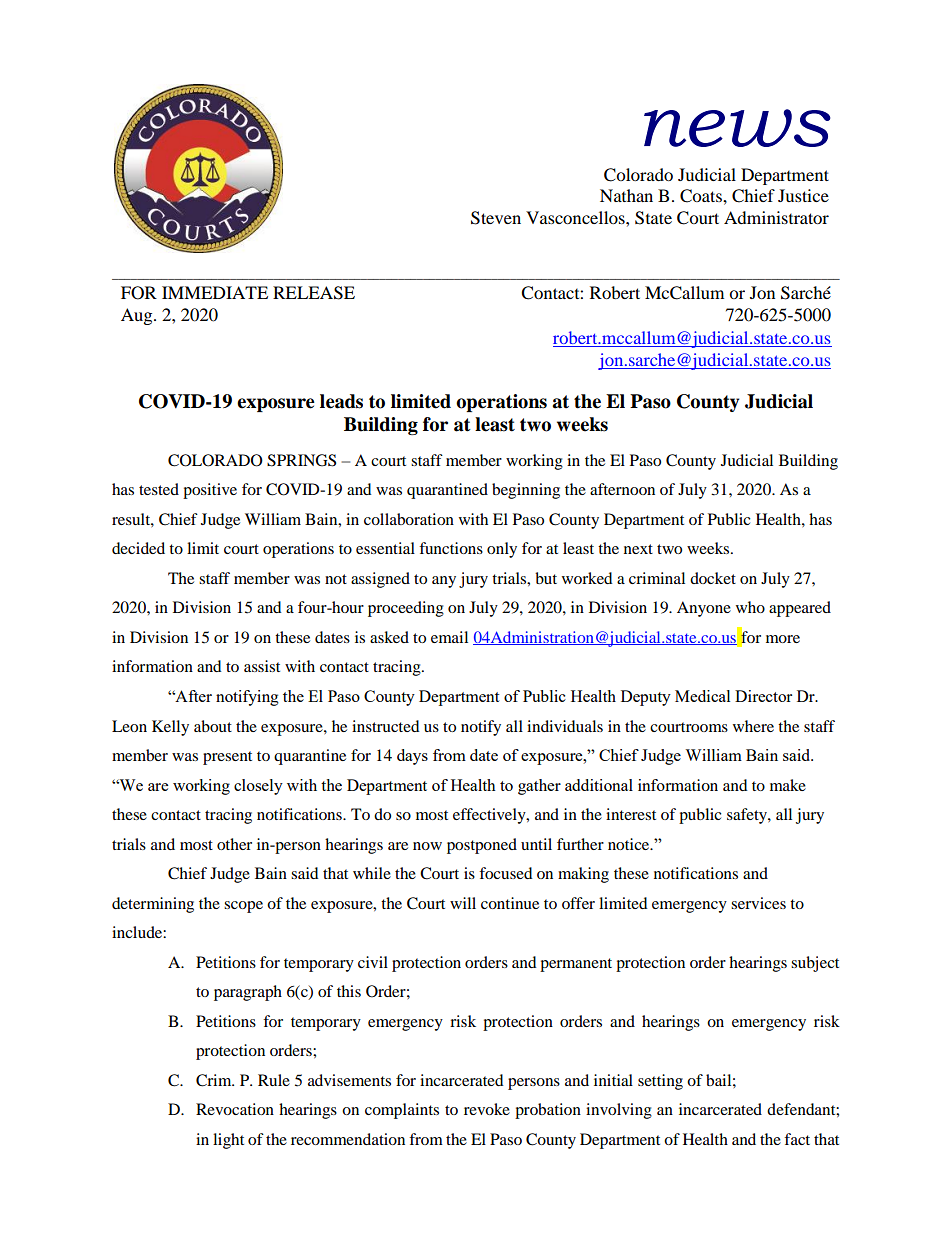  Describe the element at coordinates (258, 787) in the page. I see `closely` at that location.
